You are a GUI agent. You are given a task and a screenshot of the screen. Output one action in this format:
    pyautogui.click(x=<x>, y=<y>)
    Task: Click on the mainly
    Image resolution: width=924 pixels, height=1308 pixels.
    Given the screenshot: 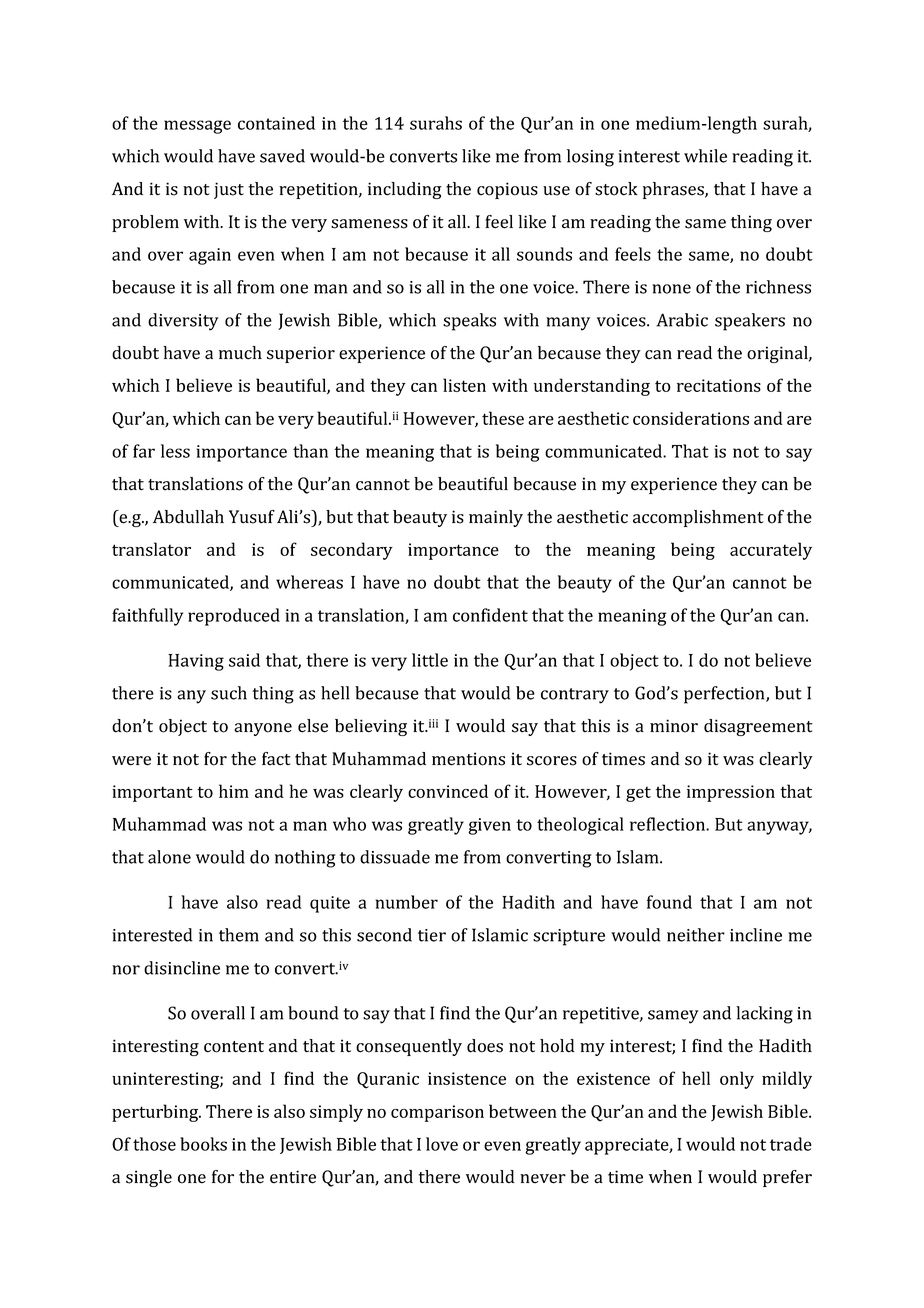 What is the action you would take?
    pyautogui.click(x=496, y=518)
